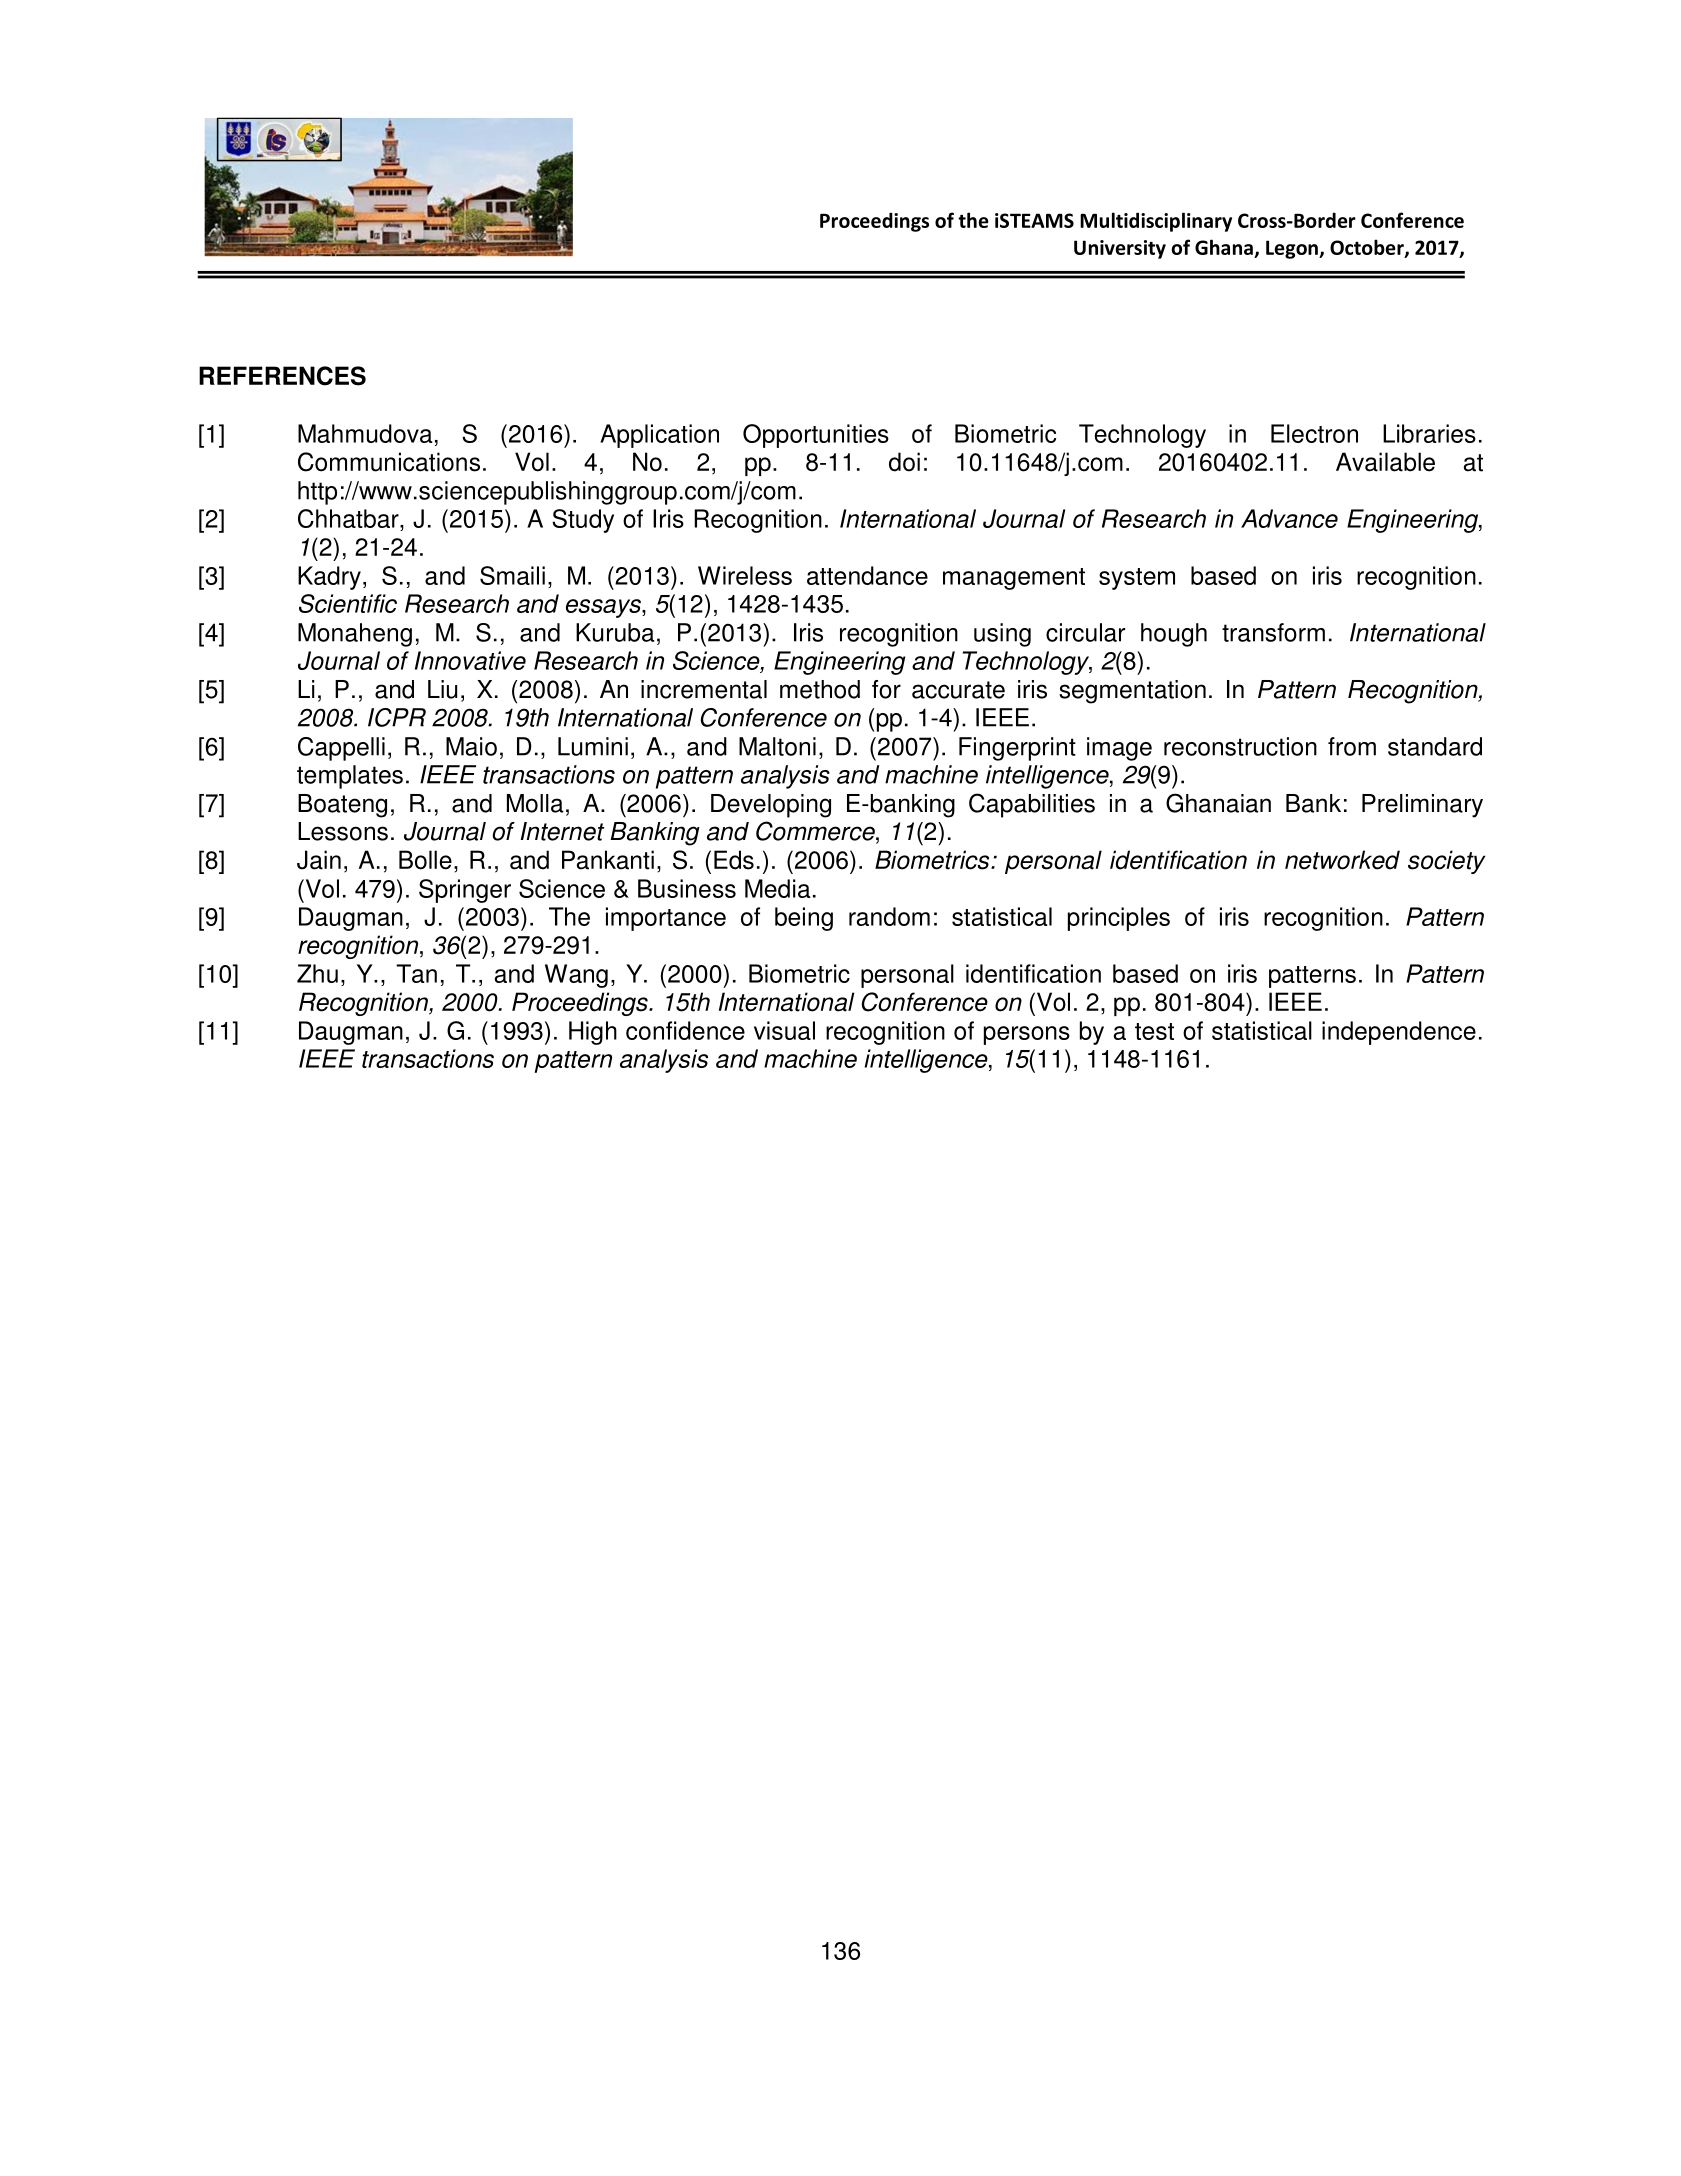 The image size is (1681, 2176). What do you see at coordinates (1273, 632) in the screenshot?
I see `transform` at bounding box center [1273, 632].
